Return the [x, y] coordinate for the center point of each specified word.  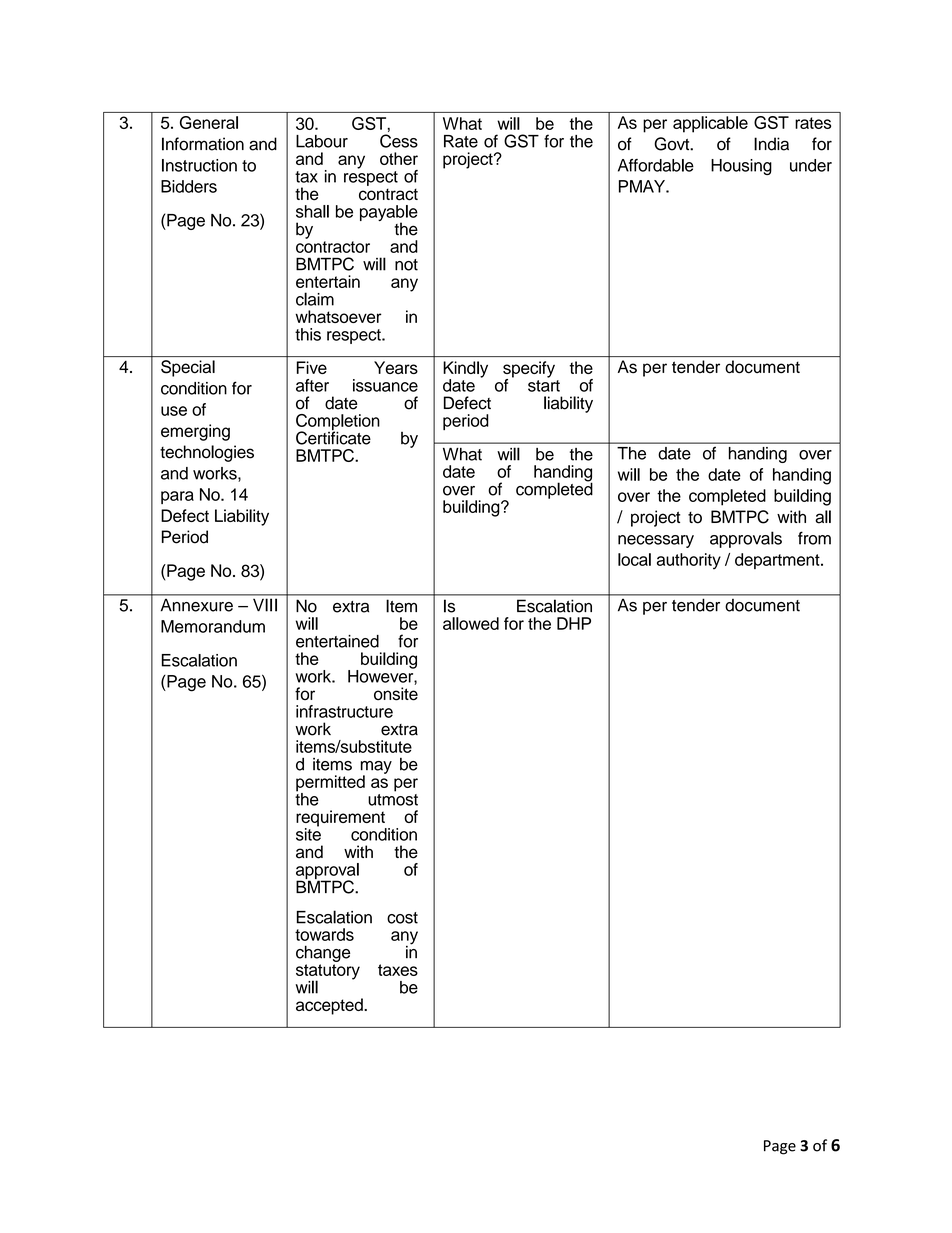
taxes [398, 970]
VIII [265, 605]
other [399, 158]
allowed [471, 623]
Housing [741, 167]
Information [203, 144]
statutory [328, 973]
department [778, 561]
